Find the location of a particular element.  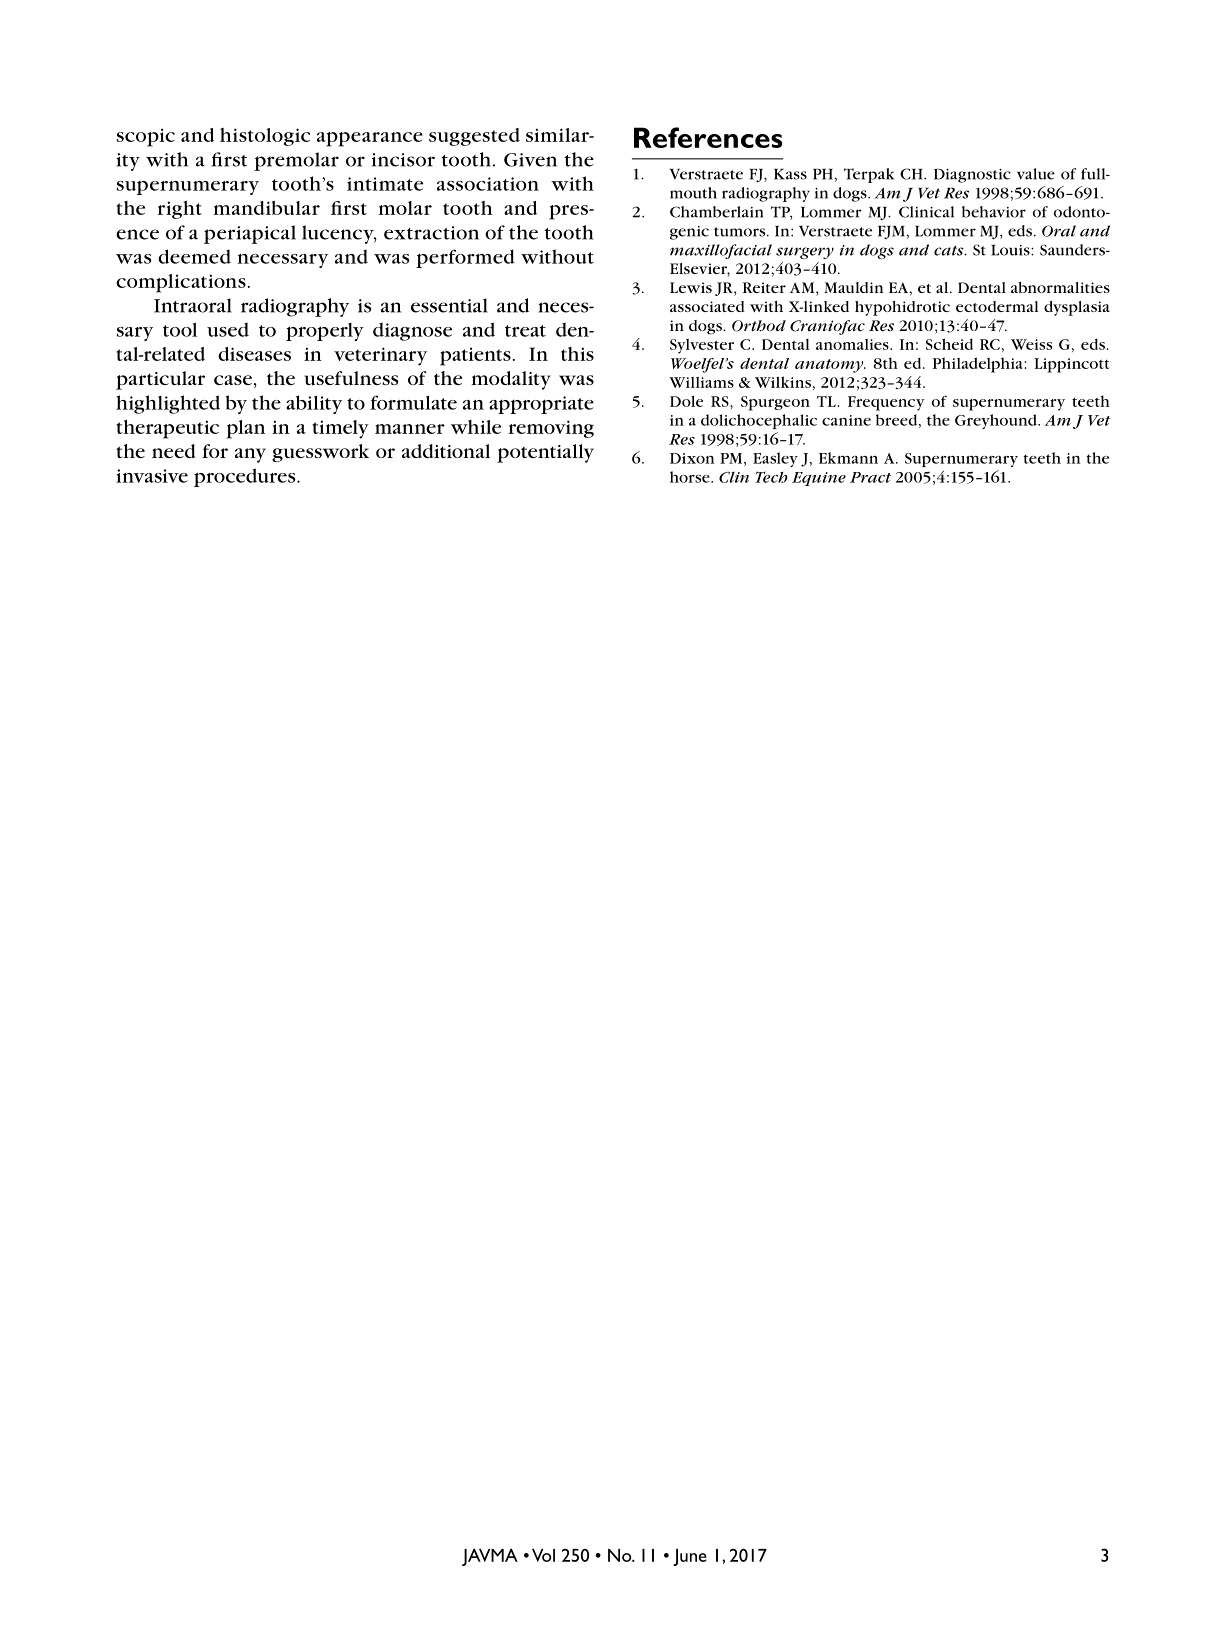

horse is located at coordinates (691, 477).
